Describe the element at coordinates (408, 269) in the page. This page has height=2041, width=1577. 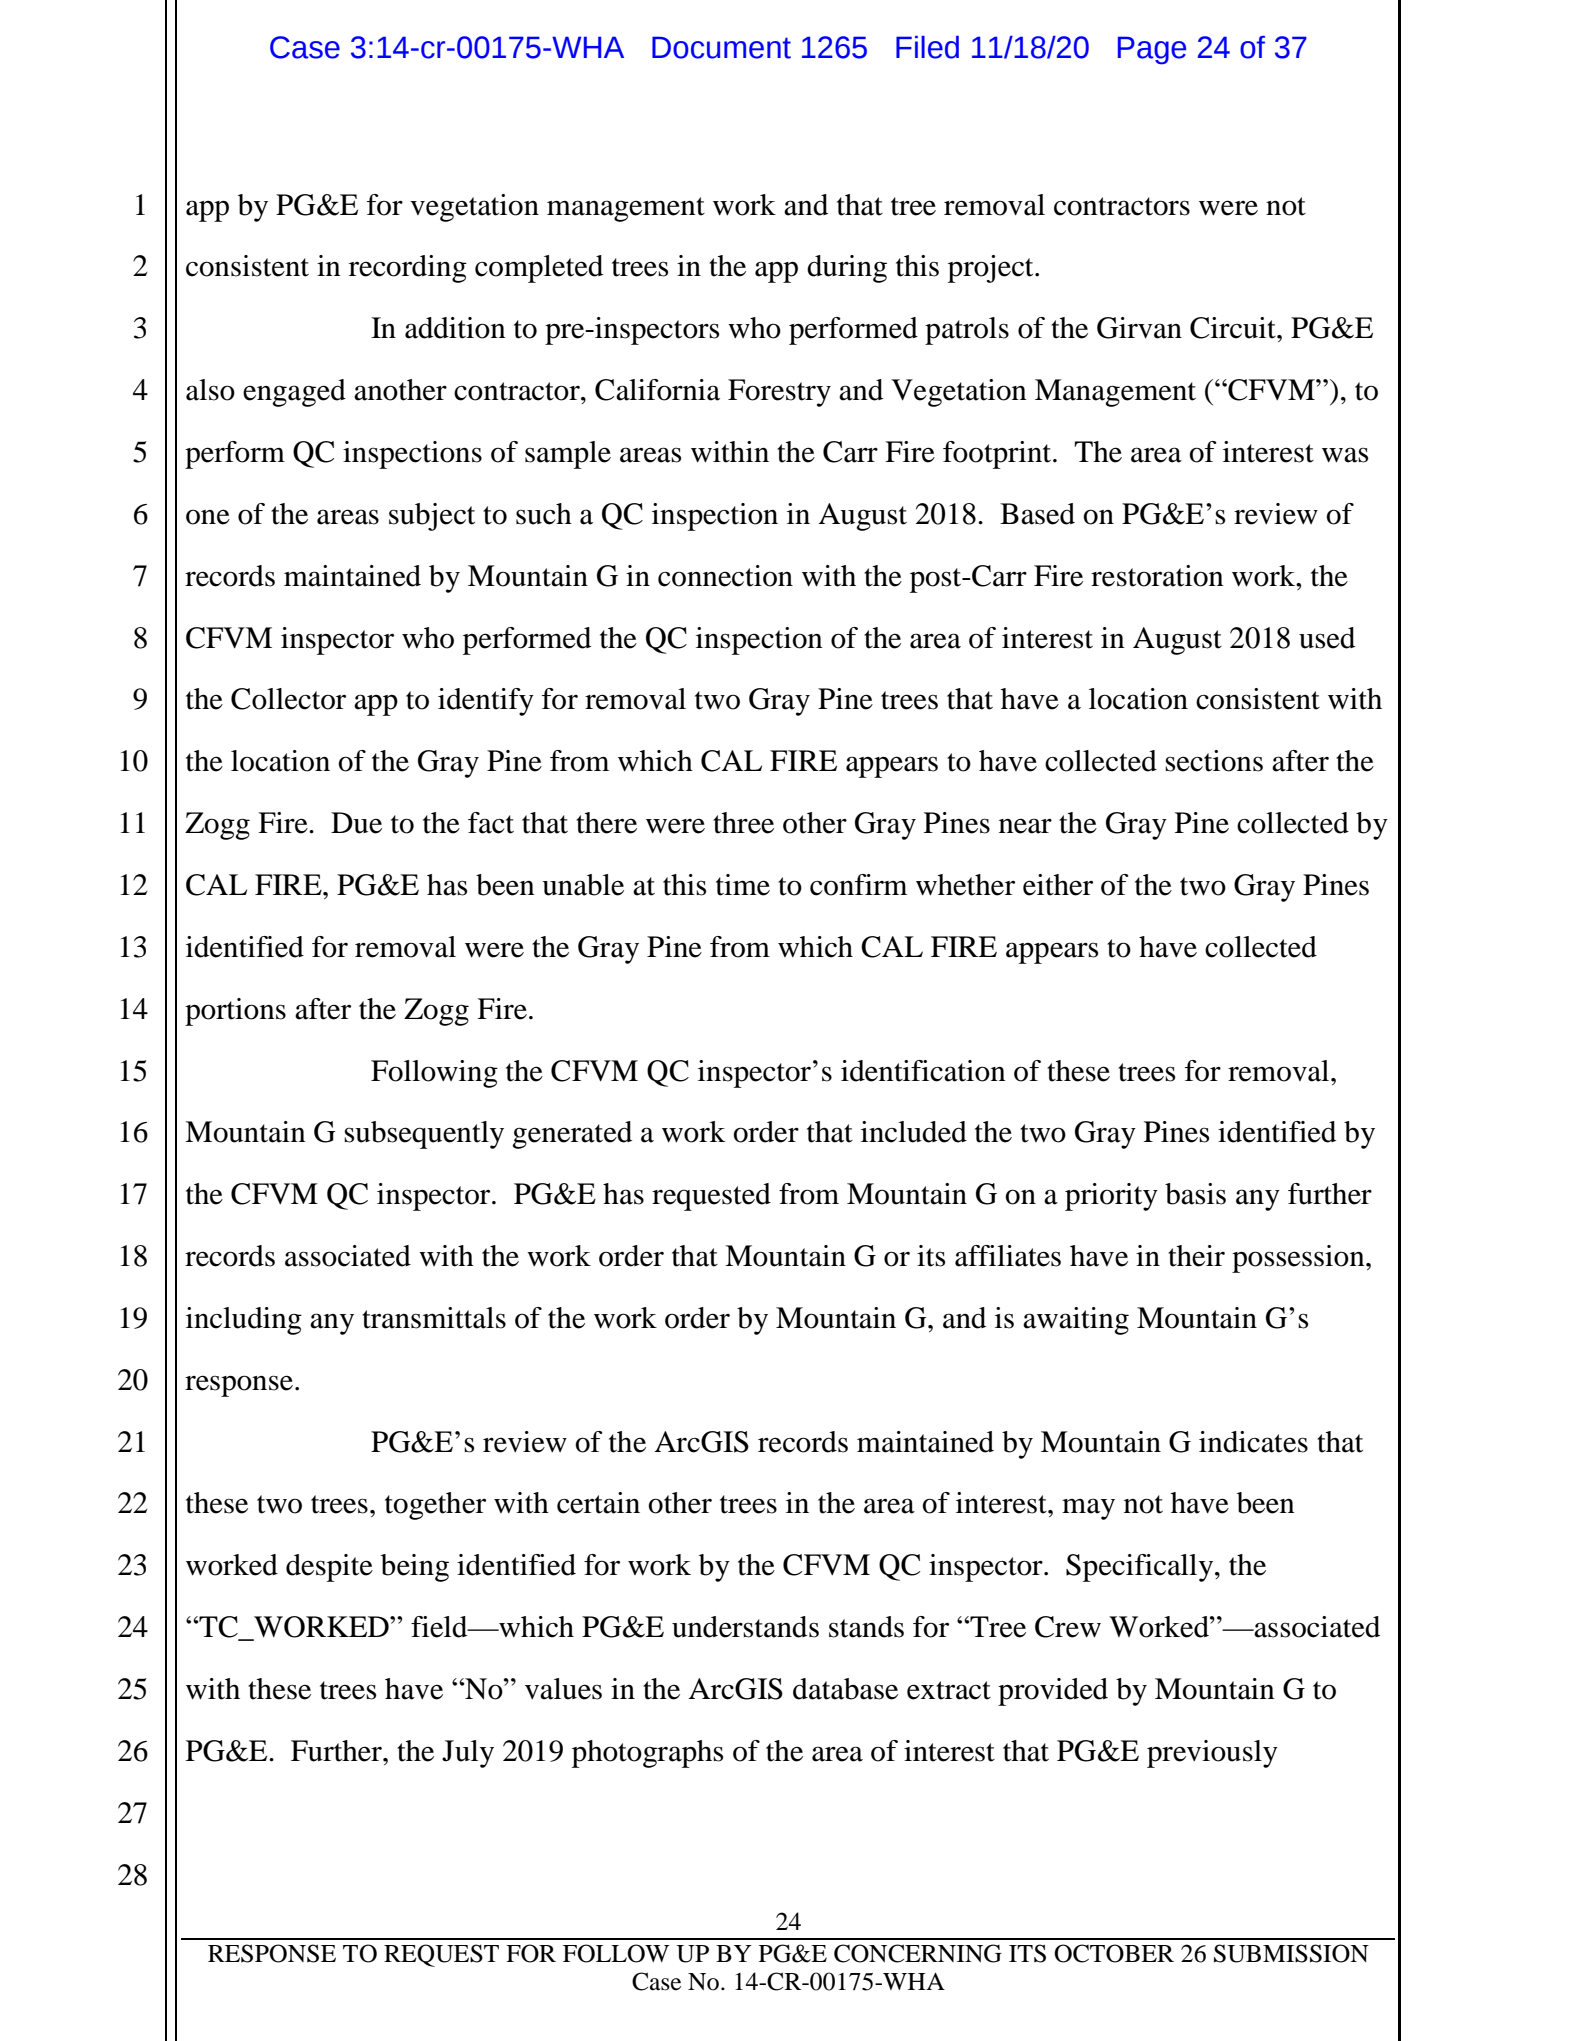
I see `recording` at that location.
